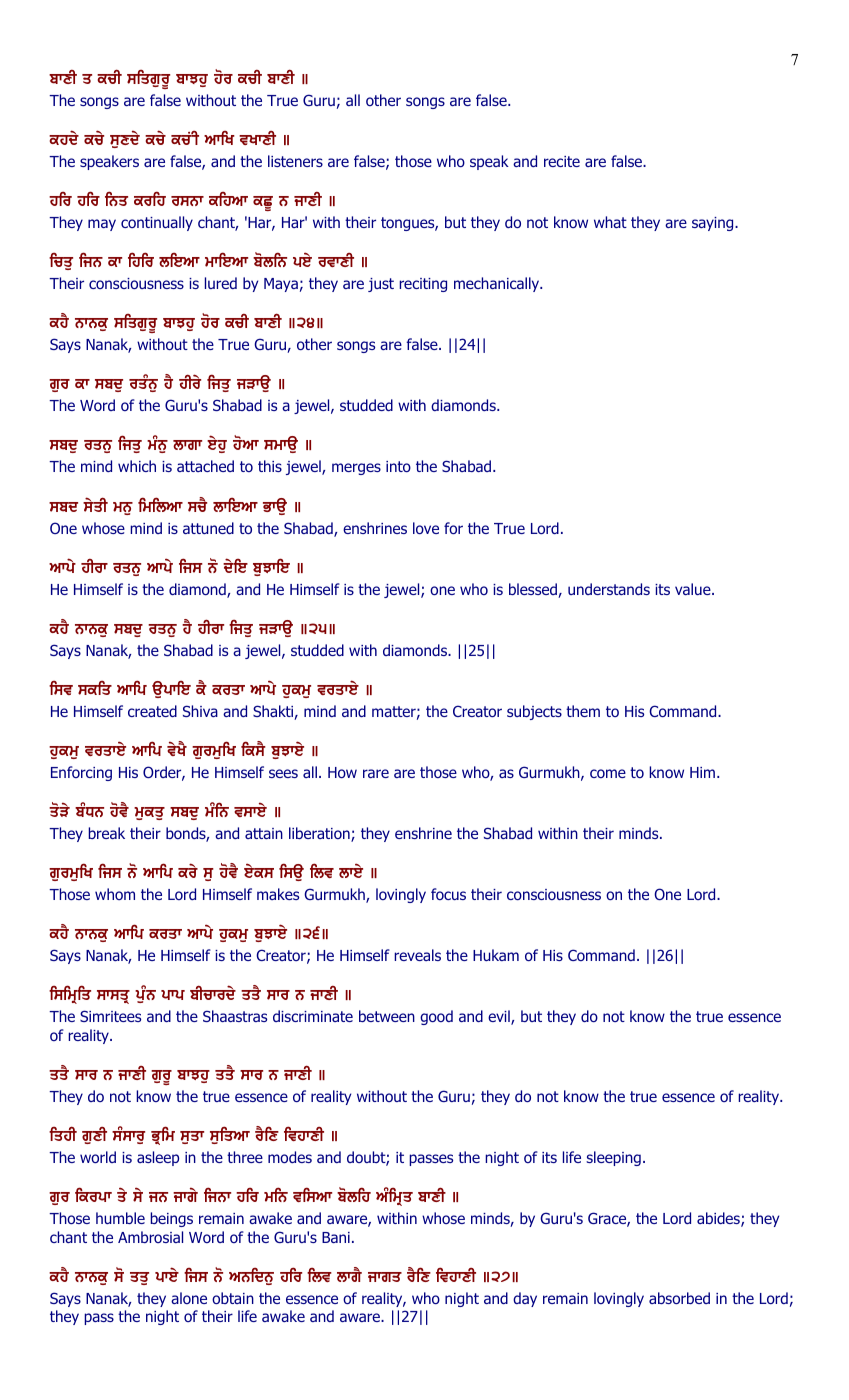 The image size is (849, 1400). I want to click on what, so click(610, 222).
